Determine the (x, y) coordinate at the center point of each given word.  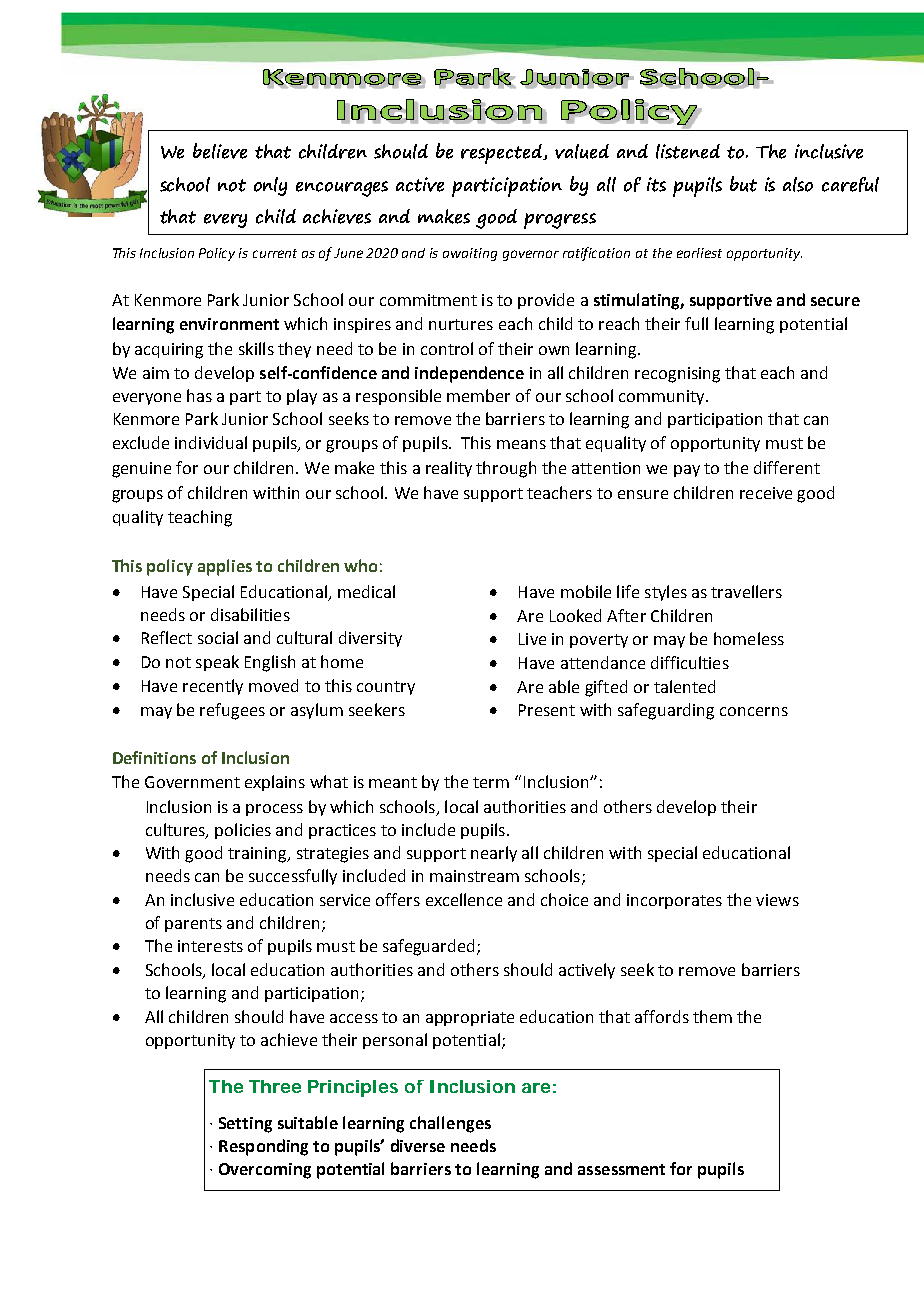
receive (766, 493)
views (777, 900)
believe (220, 151)
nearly (494, 854)
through (506, 469)
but (743, 184)
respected (502, 154)
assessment (621, 1169)
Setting (245, 1125)
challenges (450, 1124)
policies (243, 831)
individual (211, 442)
